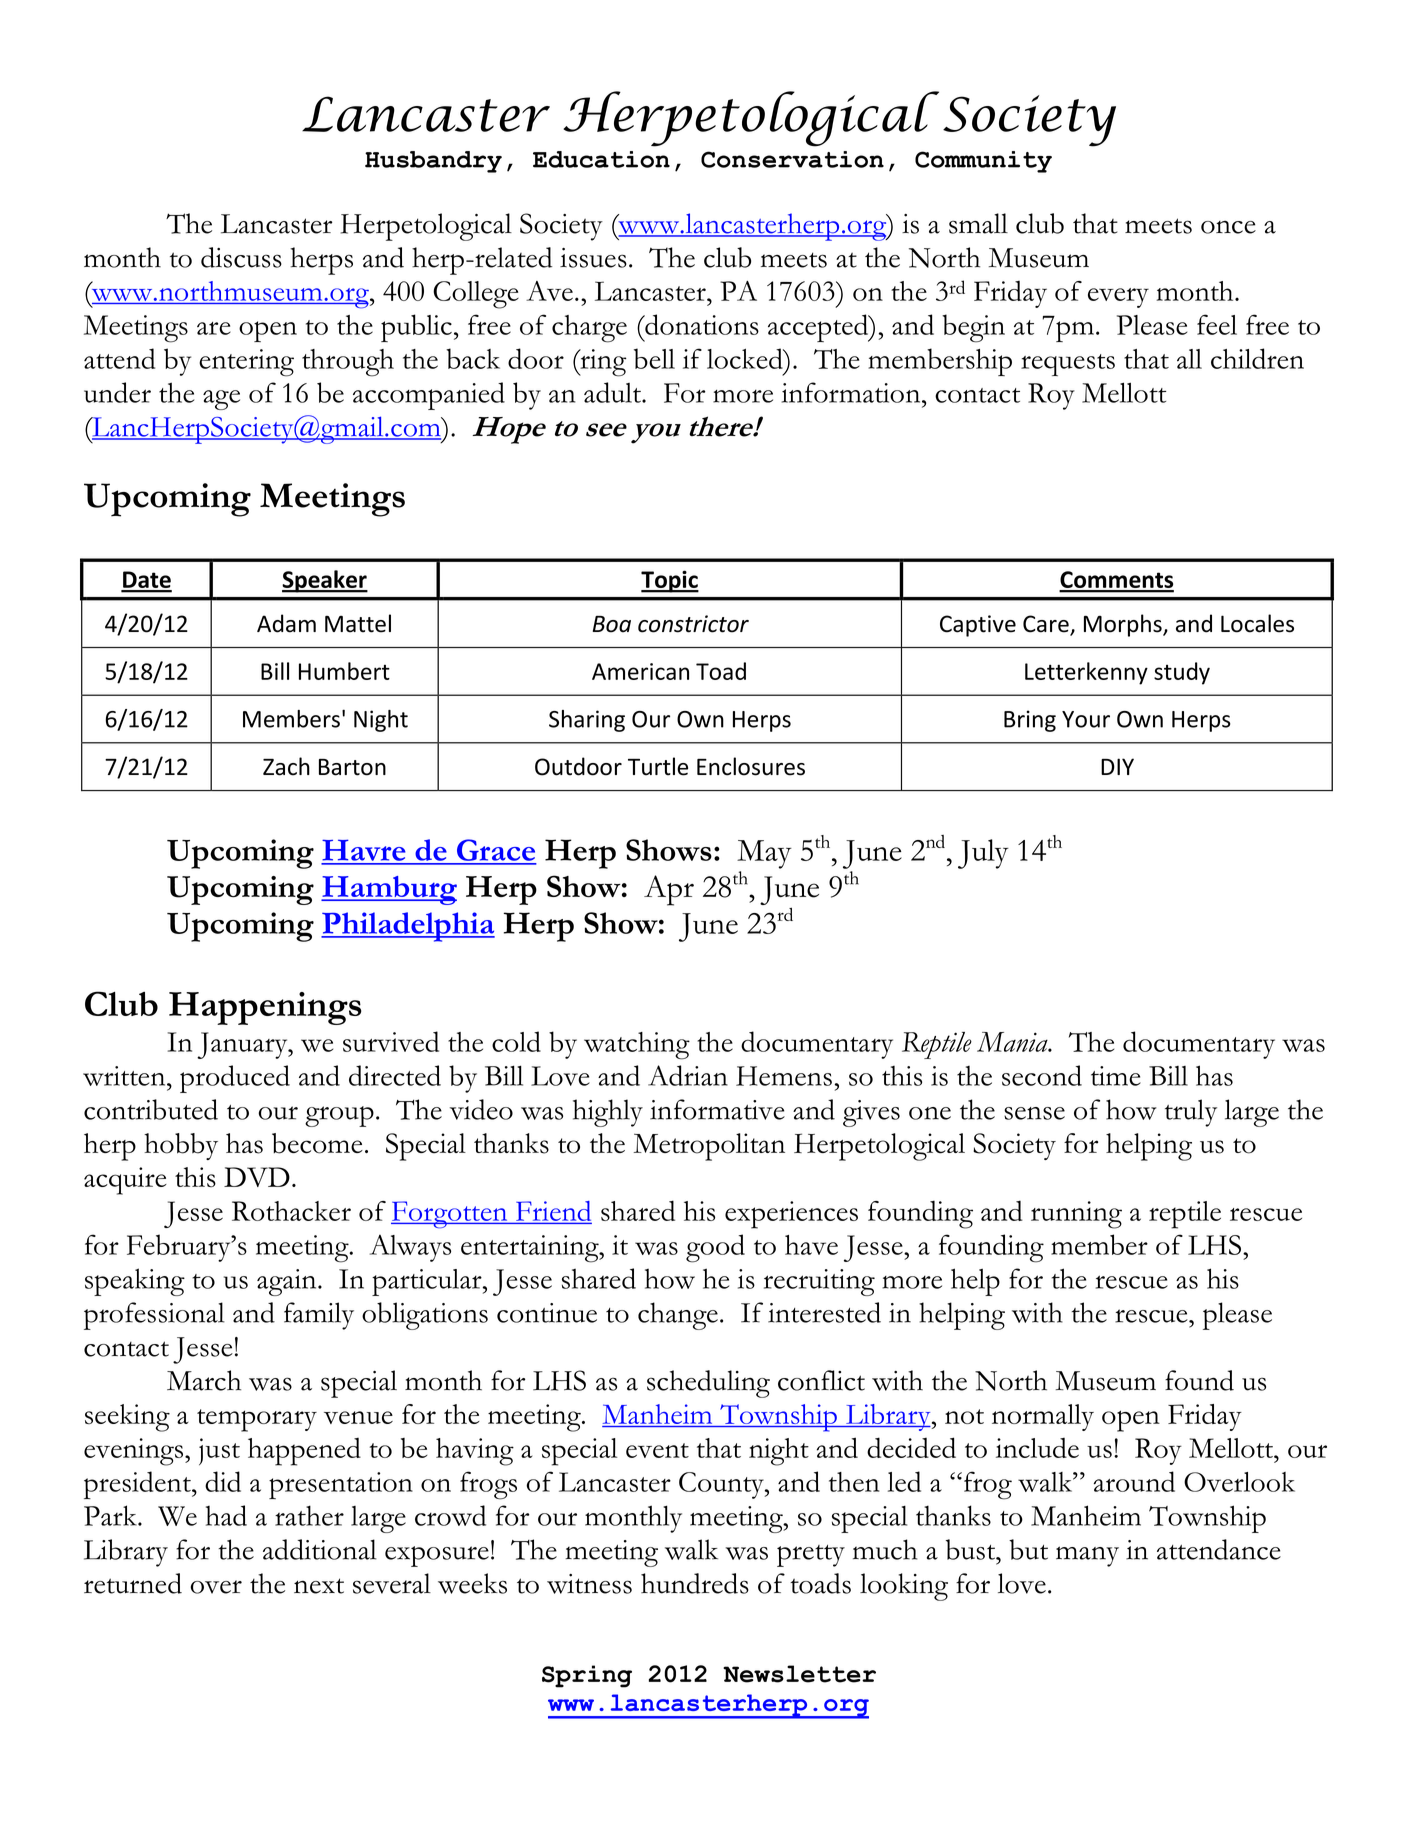 Image resolution: width=1417 pixels, height=1833 pixels. Describe the element at coordinates (695, 1583) in the screenshot. I see `hundreds` at that location.
